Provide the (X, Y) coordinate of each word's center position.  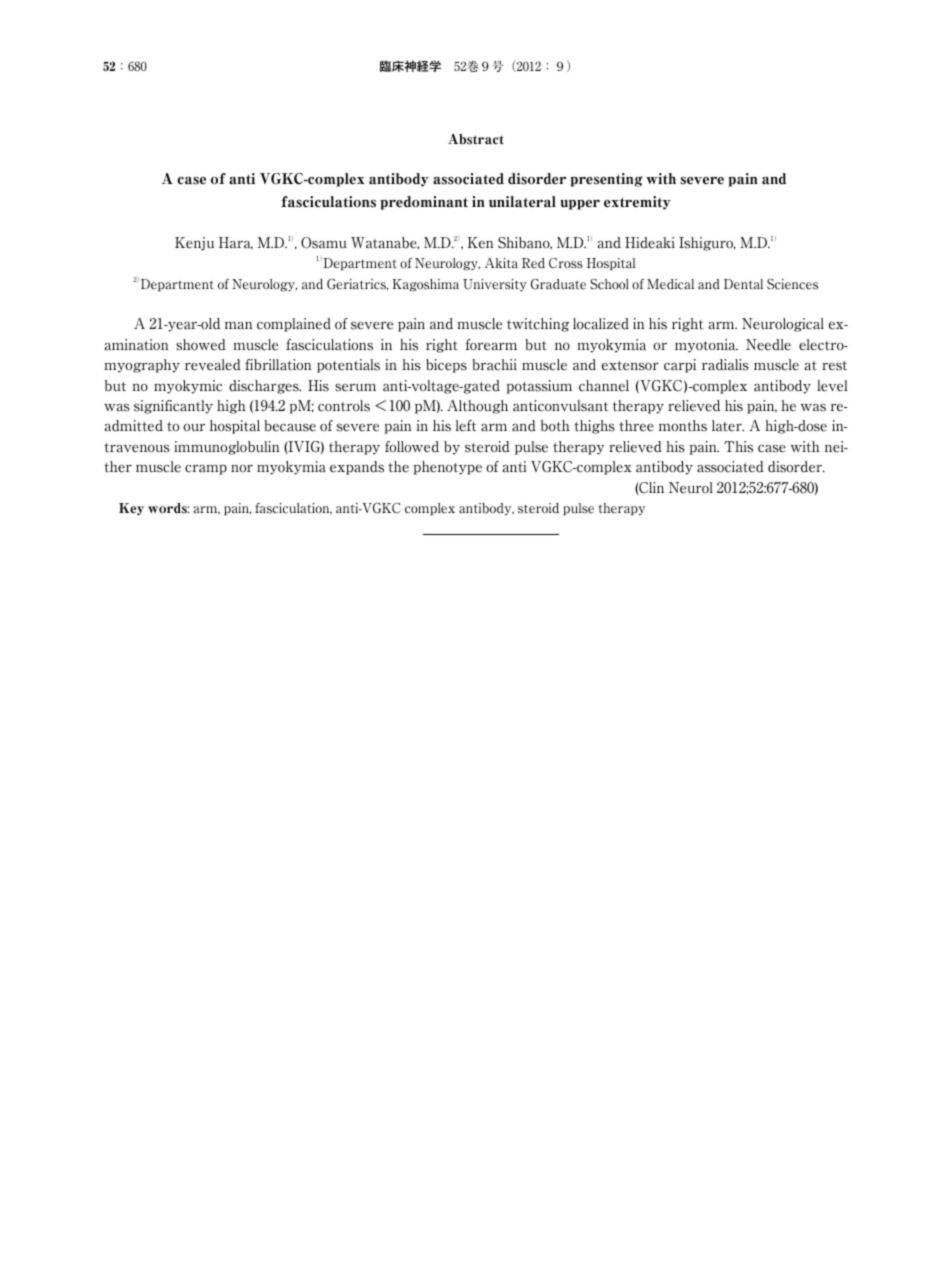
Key (131, 509)
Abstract (476, 139)
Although (477, 407)
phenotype (447, 468)
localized (601, 324)
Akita (501, 263)
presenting (606, 180)
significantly (173, 407)
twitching (538, 325)
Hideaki (650, 243)
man (238, 326)
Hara (236, 243)
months (683, 426)
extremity (637, 203)
